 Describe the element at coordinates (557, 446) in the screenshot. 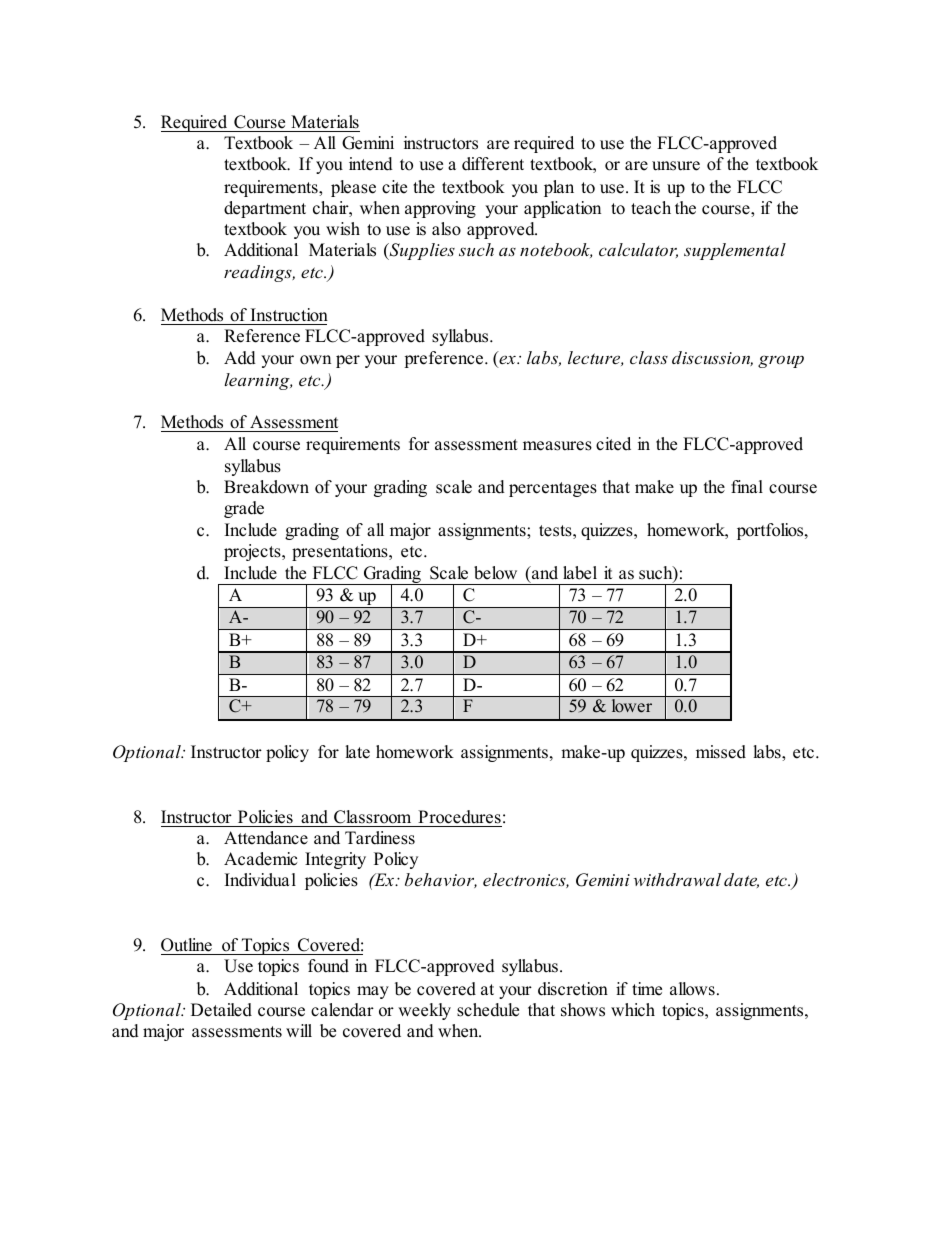

I see `measures` at that location.
